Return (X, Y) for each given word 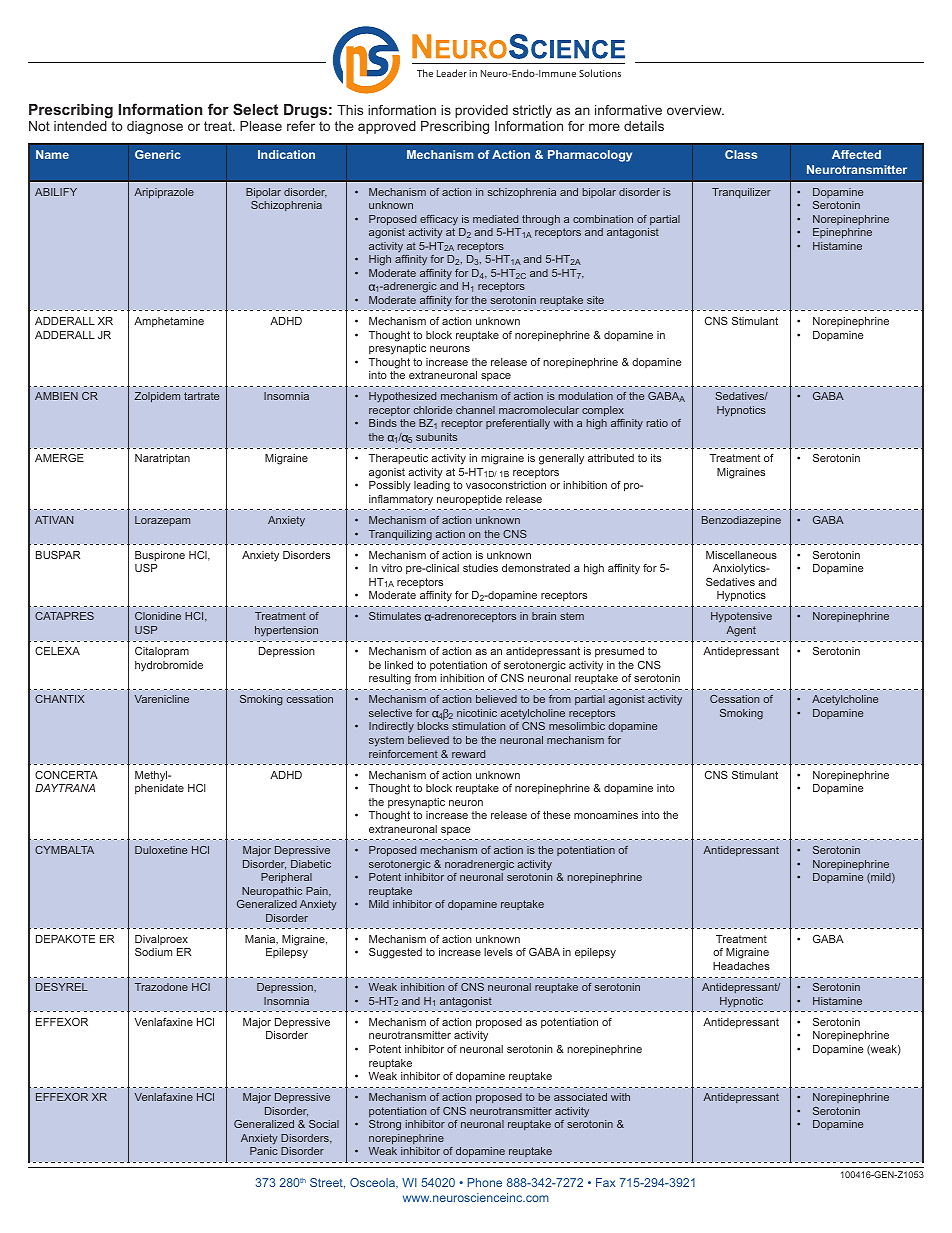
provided (481, 111)
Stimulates (395, 616)
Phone (484, 1182)
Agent (741, 631)
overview (695, 110)
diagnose (155, 127)
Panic (264, 1151)
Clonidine (158, 616)
